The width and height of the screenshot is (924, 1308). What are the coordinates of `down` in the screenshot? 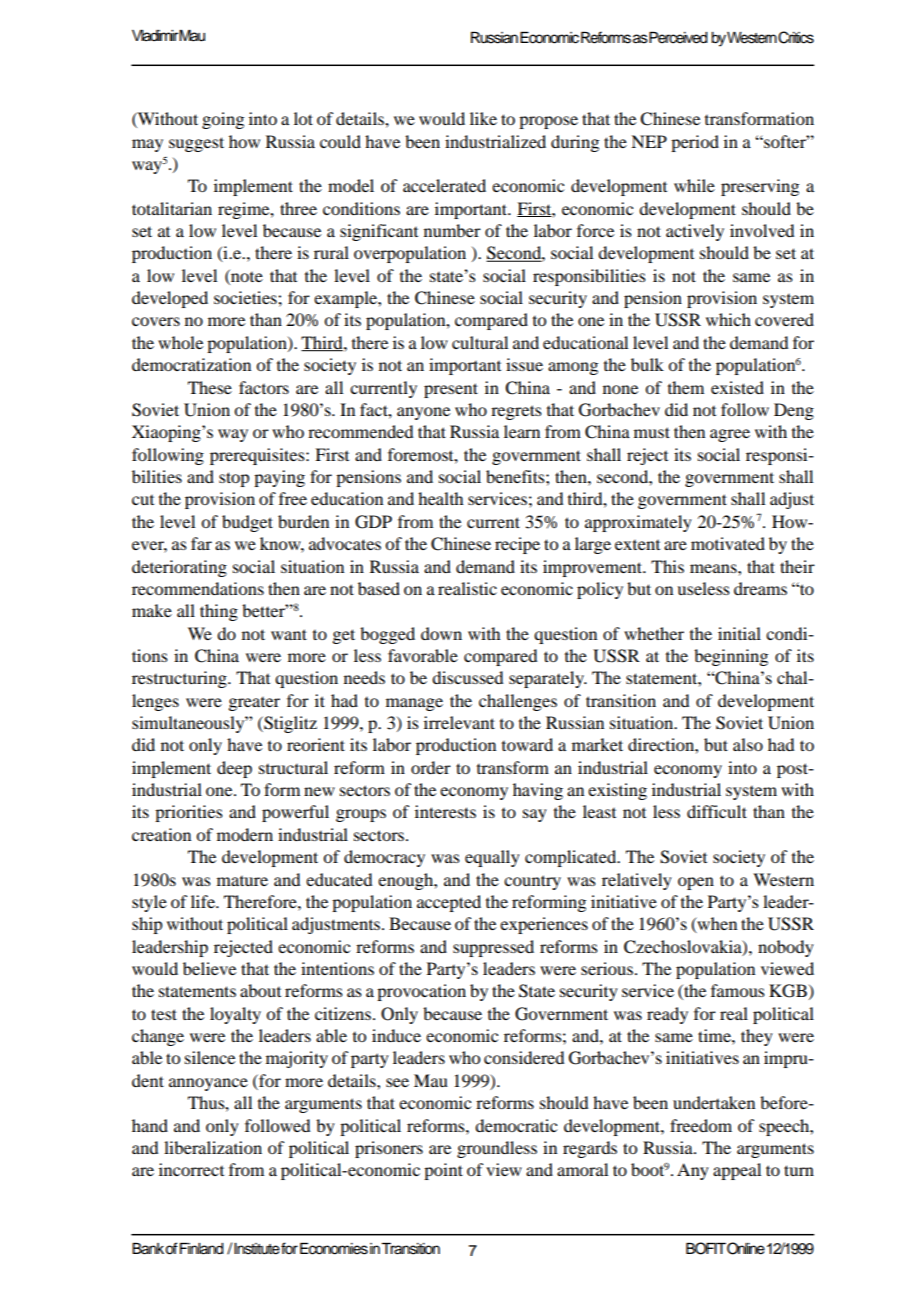 It's located at (441, 633).
